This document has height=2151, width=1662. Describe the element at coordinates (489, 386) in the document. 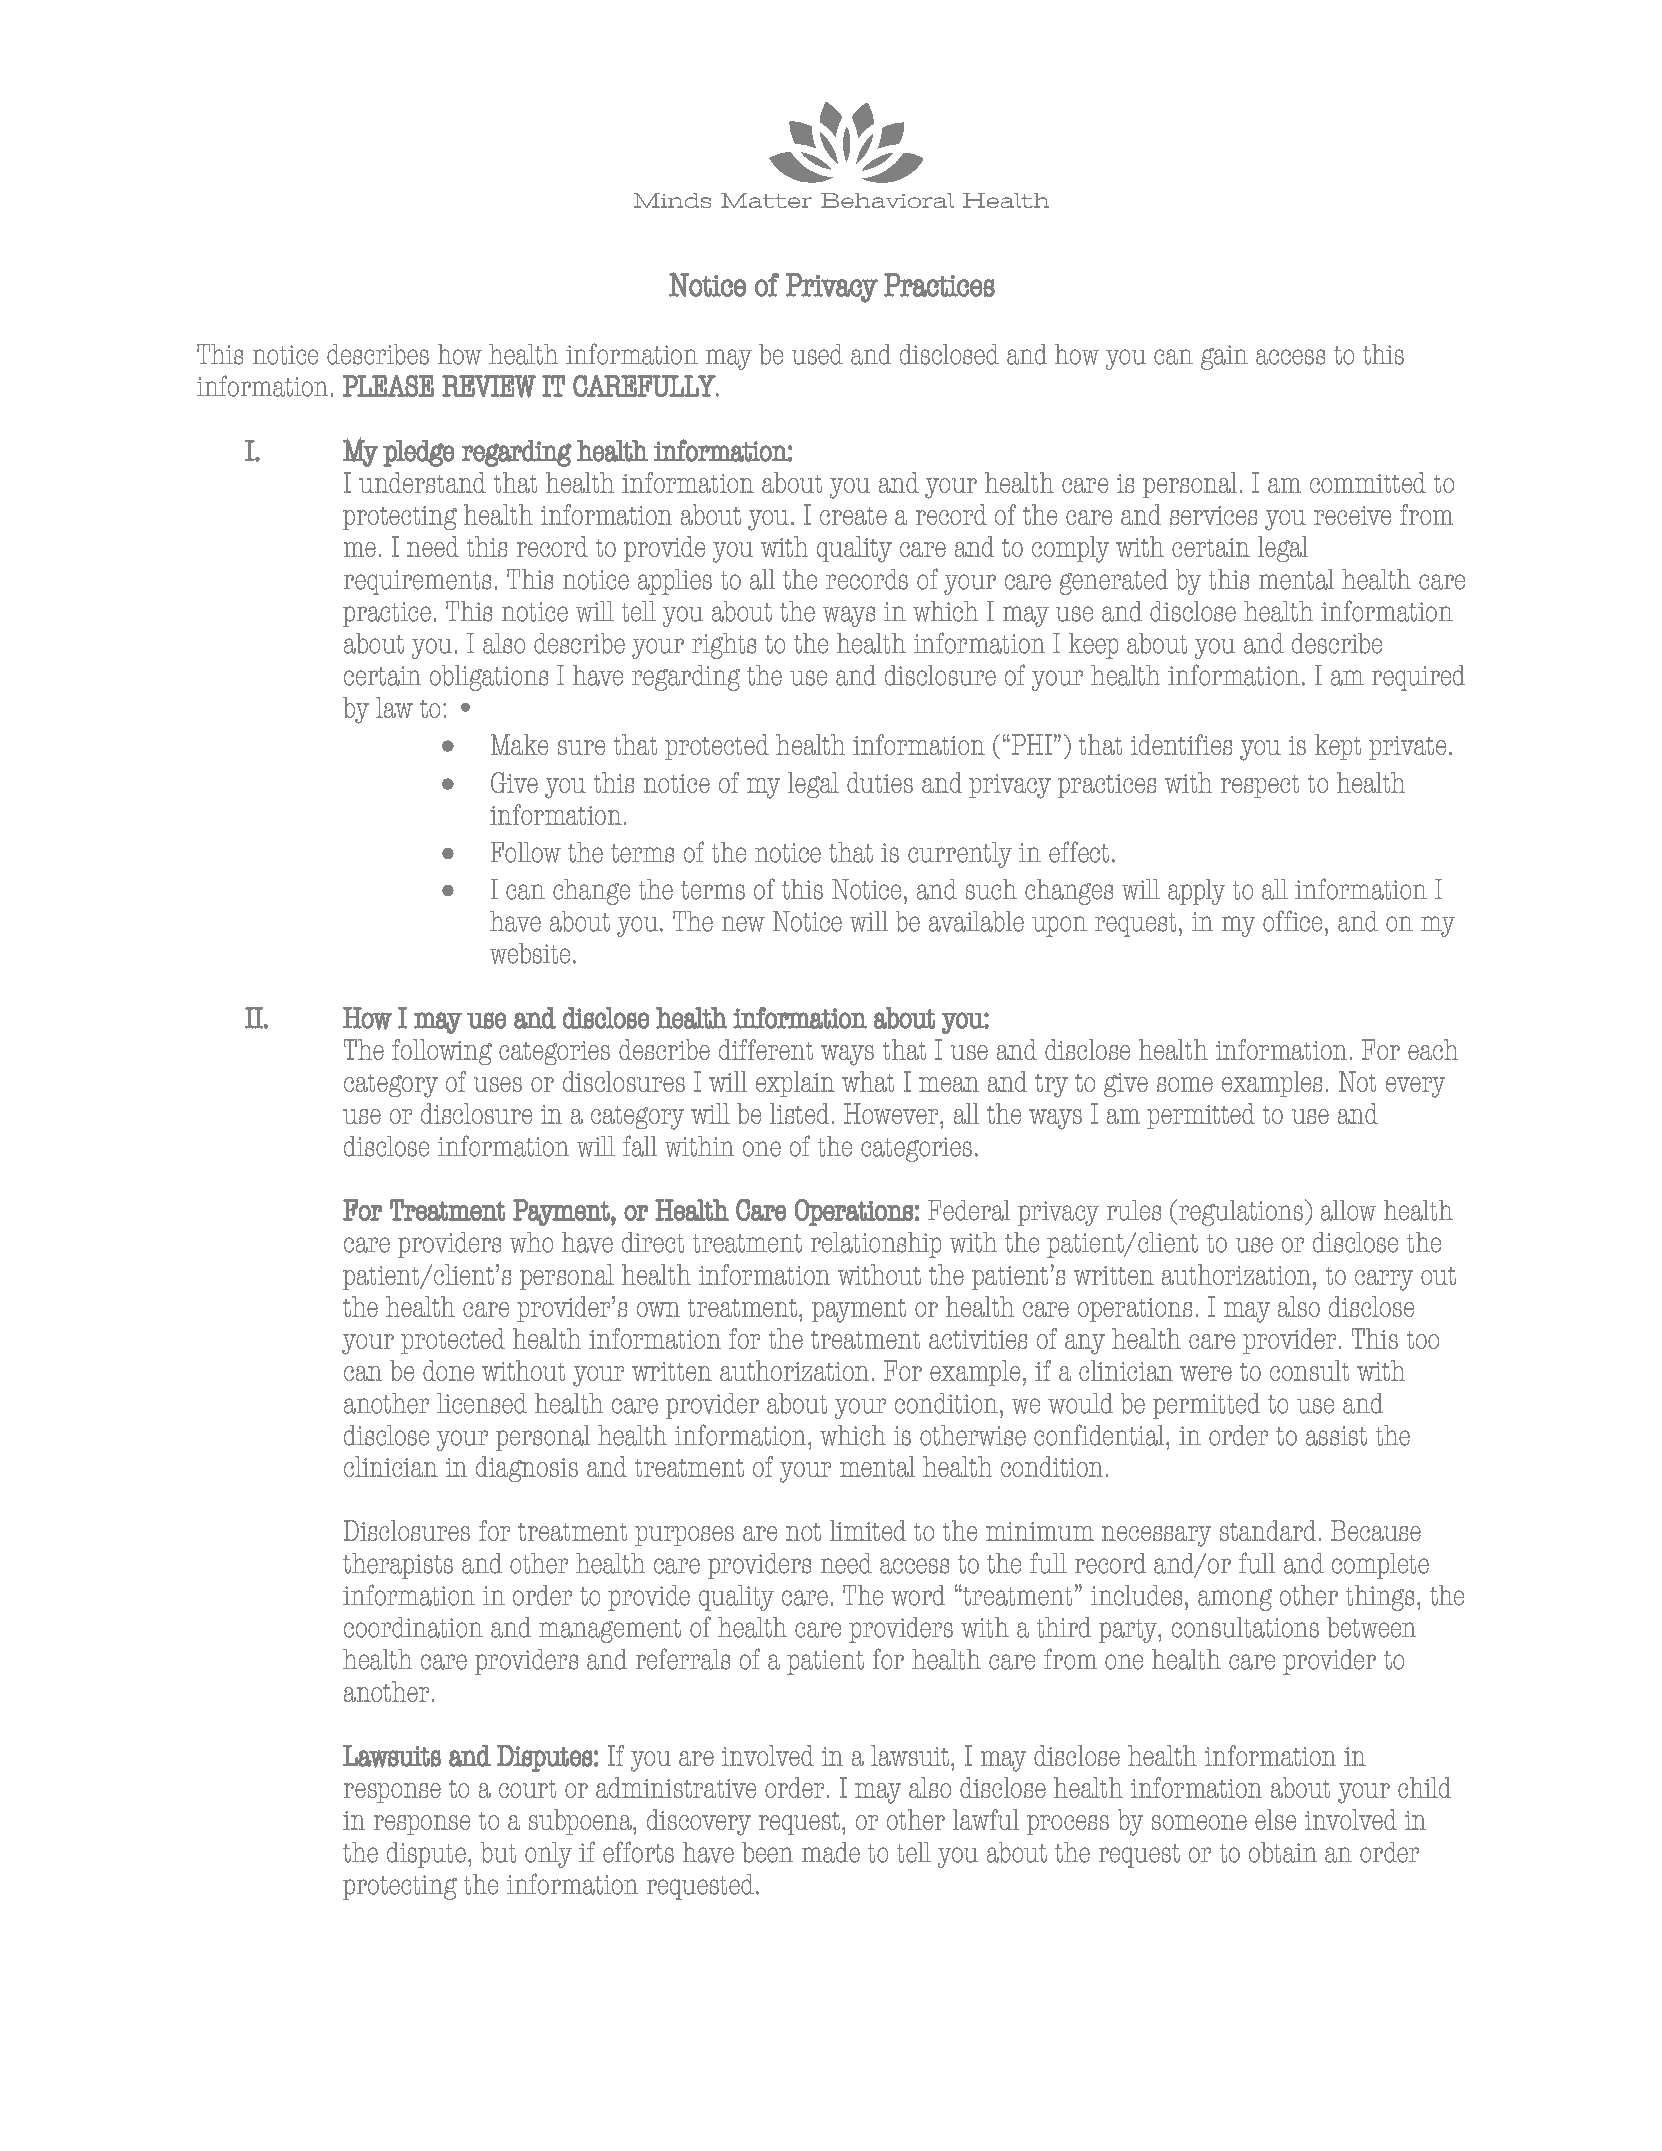

I see `REVIEW` at that location.
